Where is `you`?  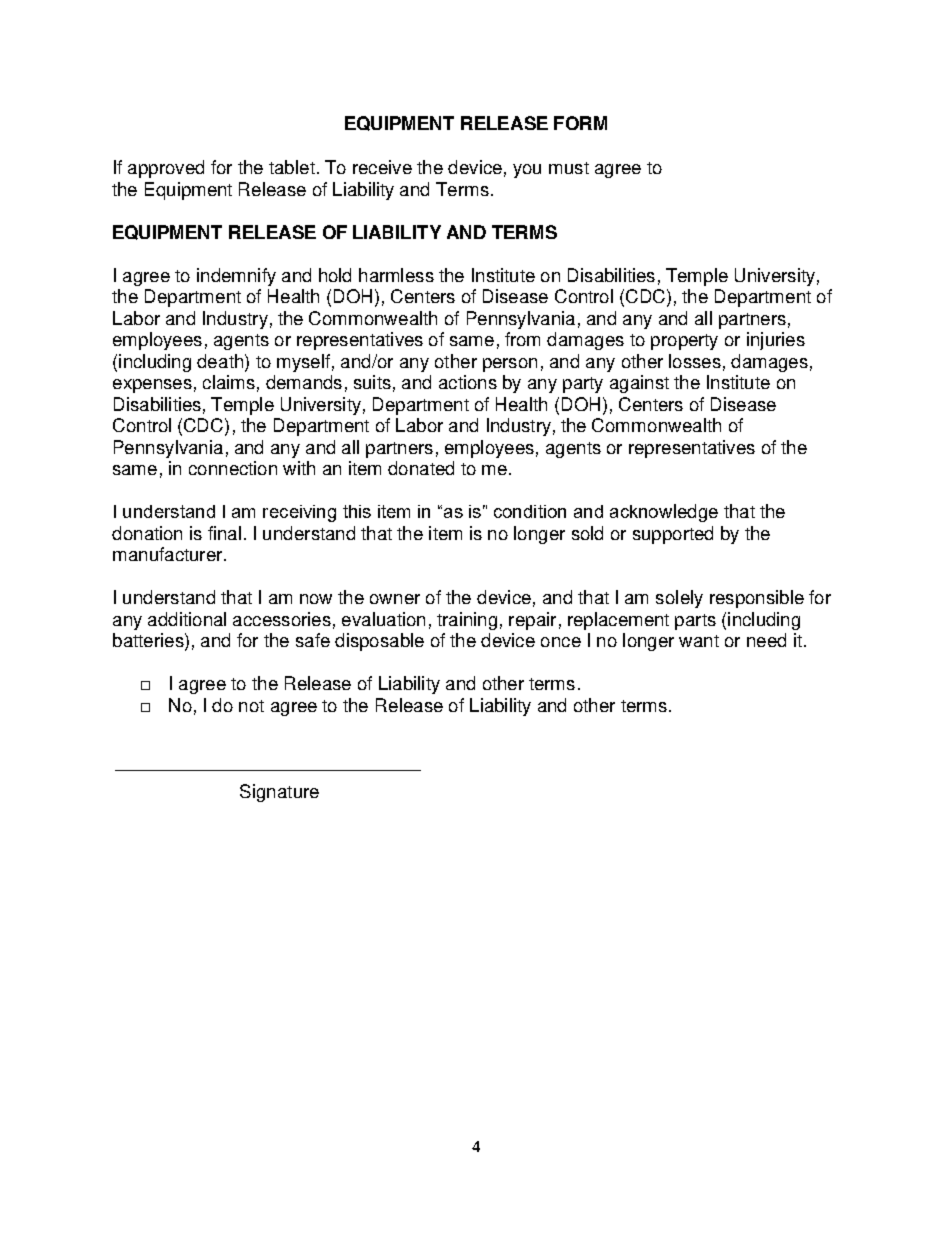 you is located at coordinates (527, 171).
